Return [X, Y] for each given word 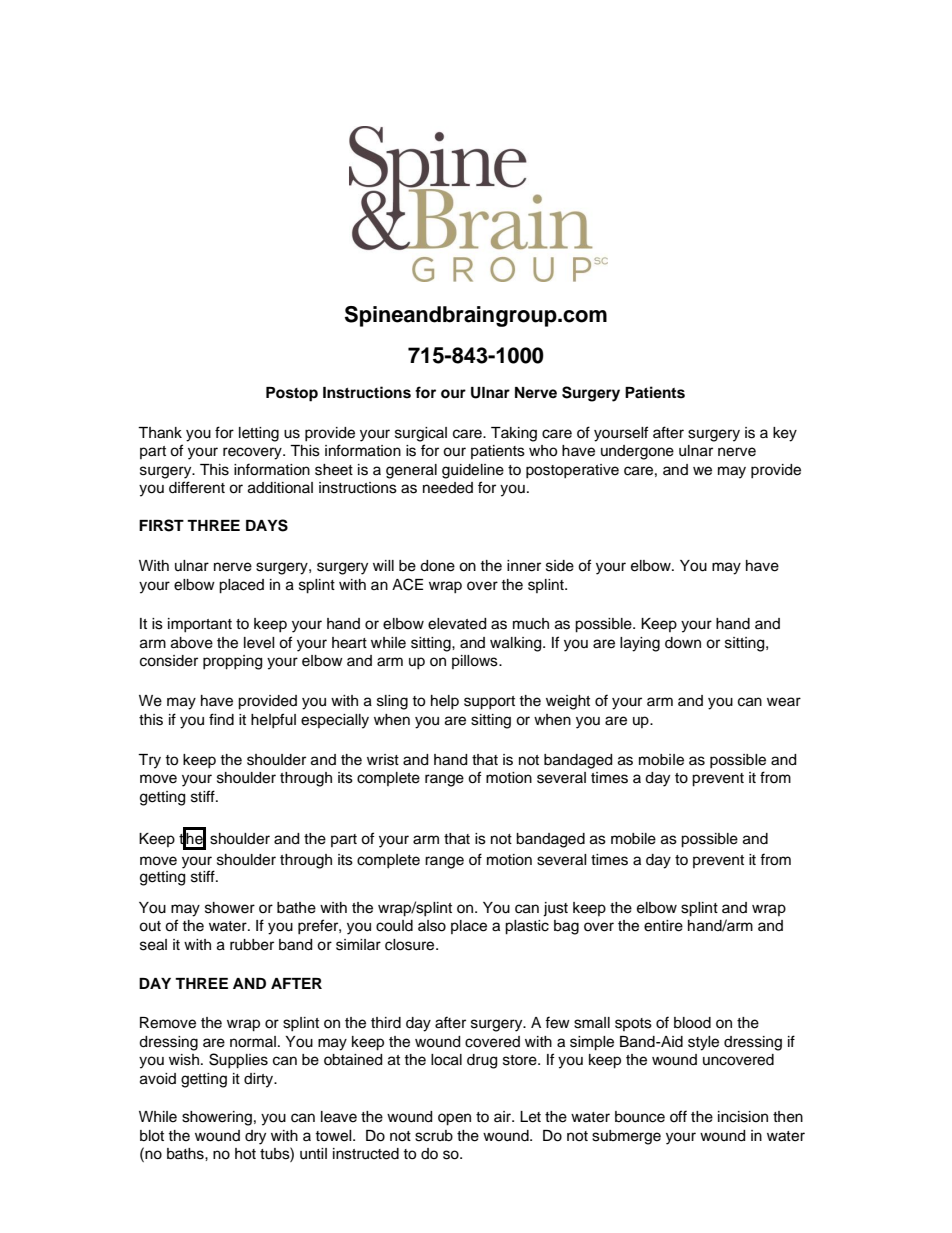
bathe [296, 908]
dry [255, 1137]
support [489, 703]
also [432, 926]
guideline [473, 471]
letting [259, 434]
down [683, 643]
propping [232, 662]
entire [663, 926]
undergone [637, 452]
